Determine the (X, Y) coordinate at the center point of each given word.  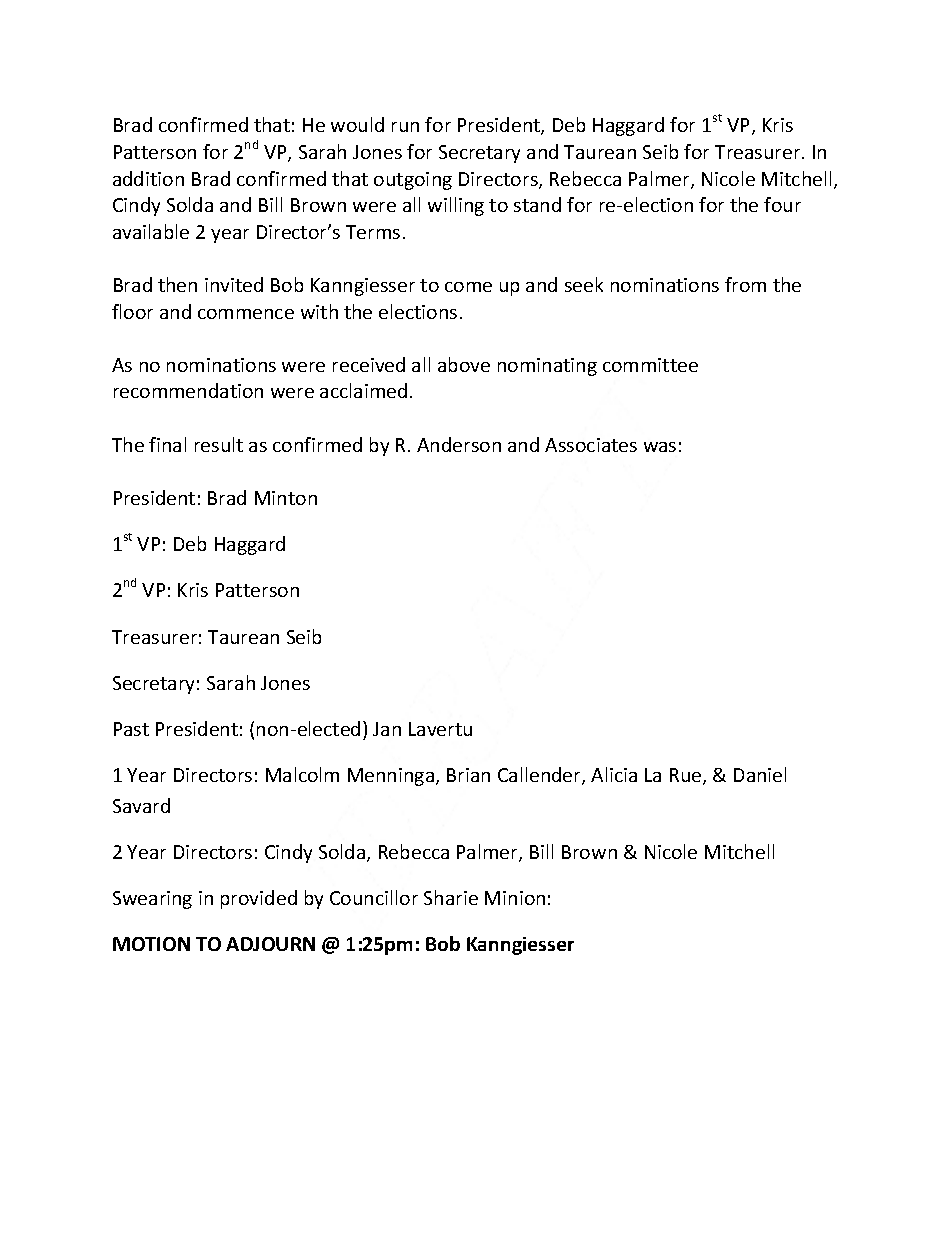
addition (148, 178)
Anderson (459, 444)
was (660, 447)
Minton (286, 498)
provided (259, 899)
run (405, 127)
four (782, 204)
